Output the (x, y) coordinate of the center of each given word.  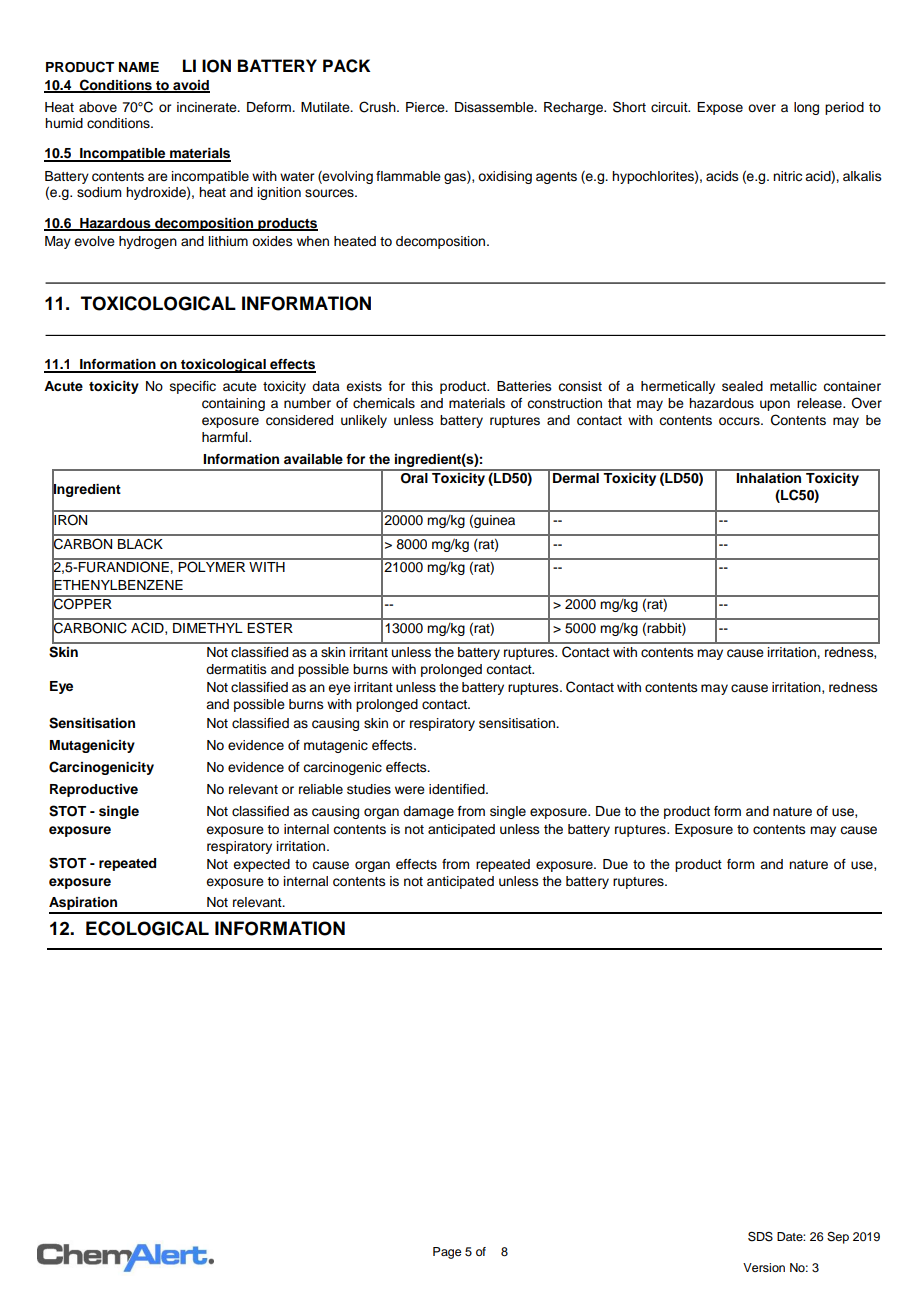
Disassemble (495, 107)
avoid (190, 86)
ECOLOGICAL (147, 928)
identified (458, 789)
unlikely (364, 421)
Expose (720, 108)
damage (428, 812)
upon (775, 405)
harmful (226, 437)
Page (447, 1253)
